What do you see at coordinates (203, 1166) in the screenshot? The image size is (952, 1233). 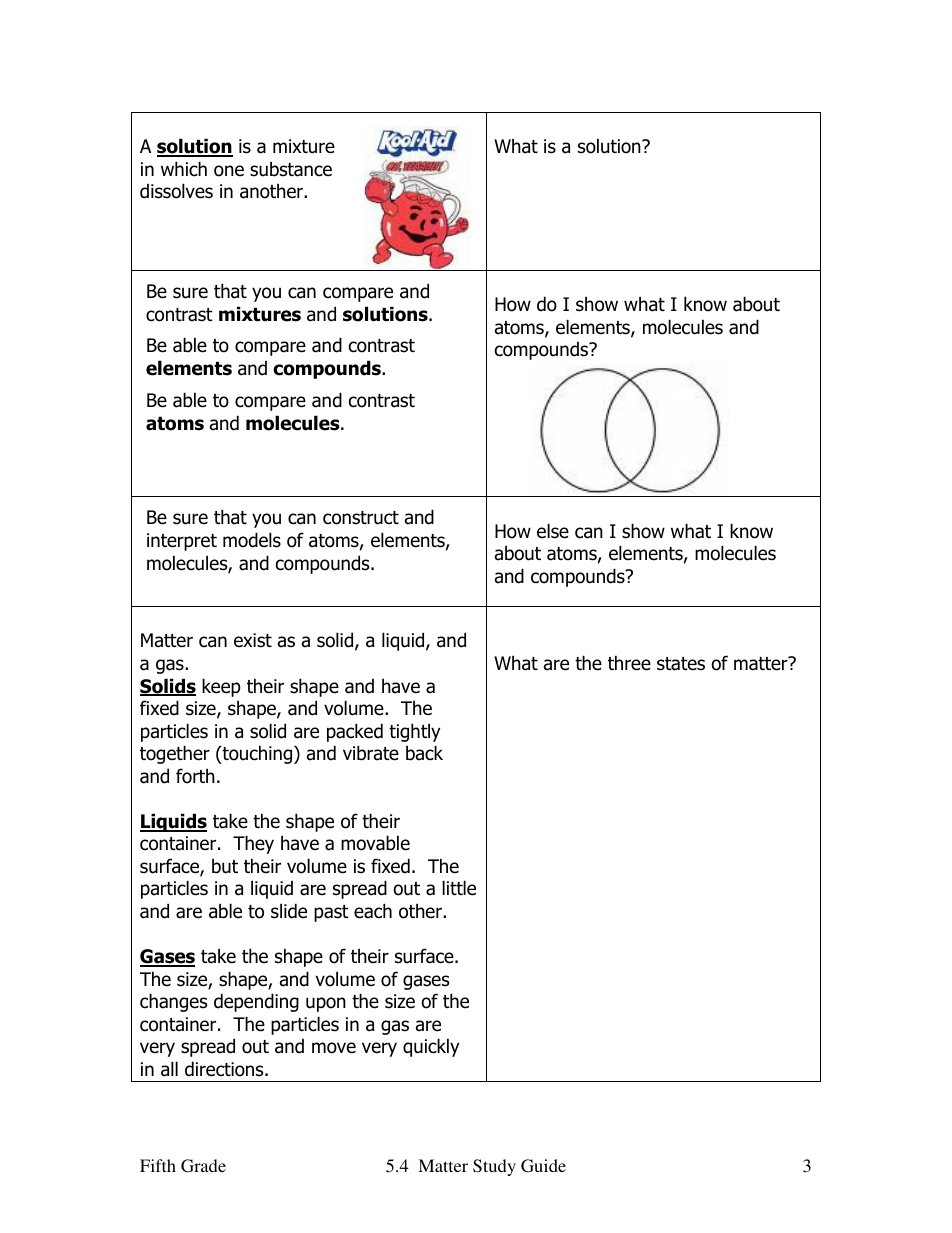 I see `Grade` at bounding box center [203, 1166].
